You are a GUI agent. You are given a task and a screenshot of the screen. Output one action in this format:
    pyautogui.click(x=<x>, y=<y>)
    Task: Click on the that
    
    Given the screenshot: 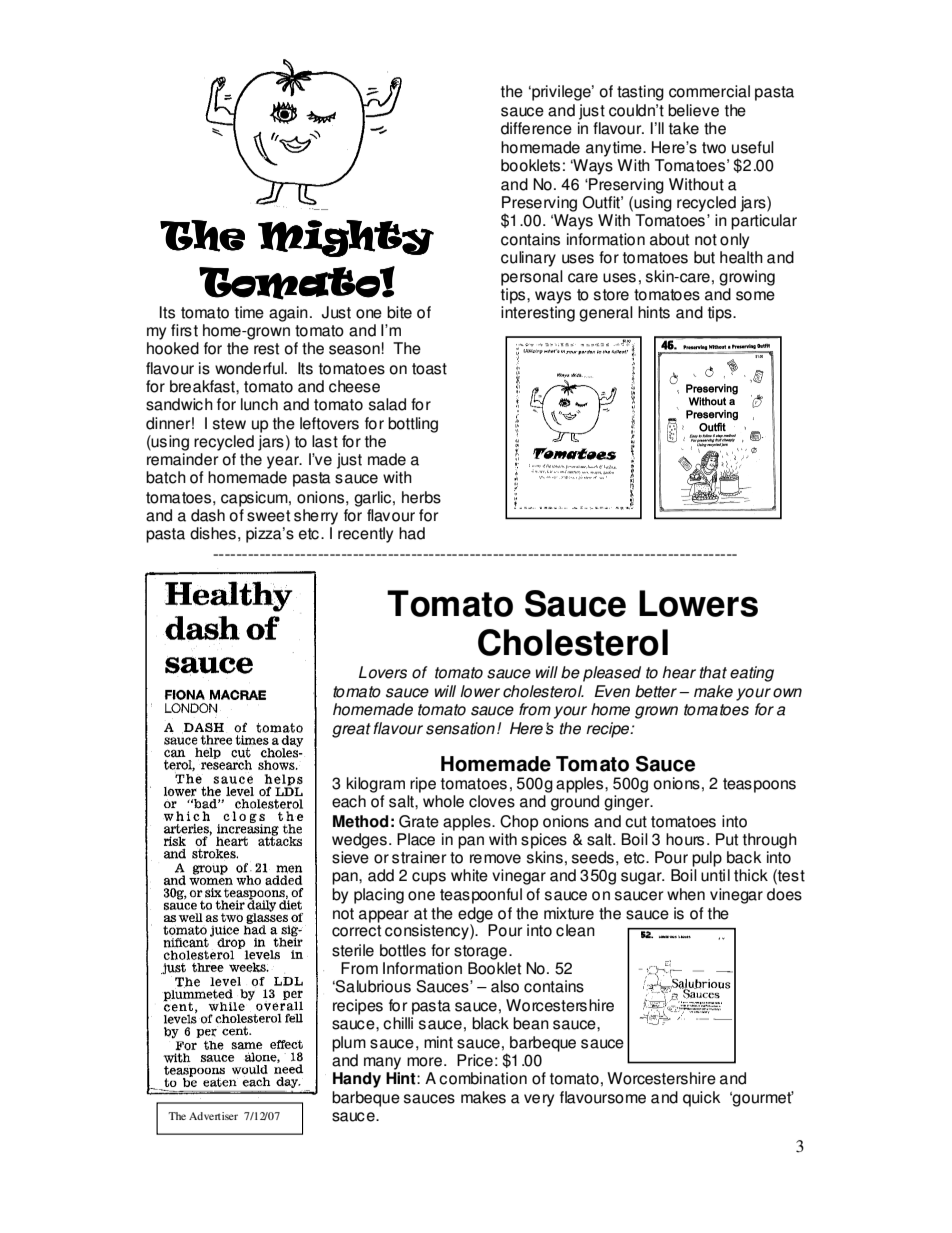 What is the action you would take?
    pyautogui.click(x=713, y=672)
